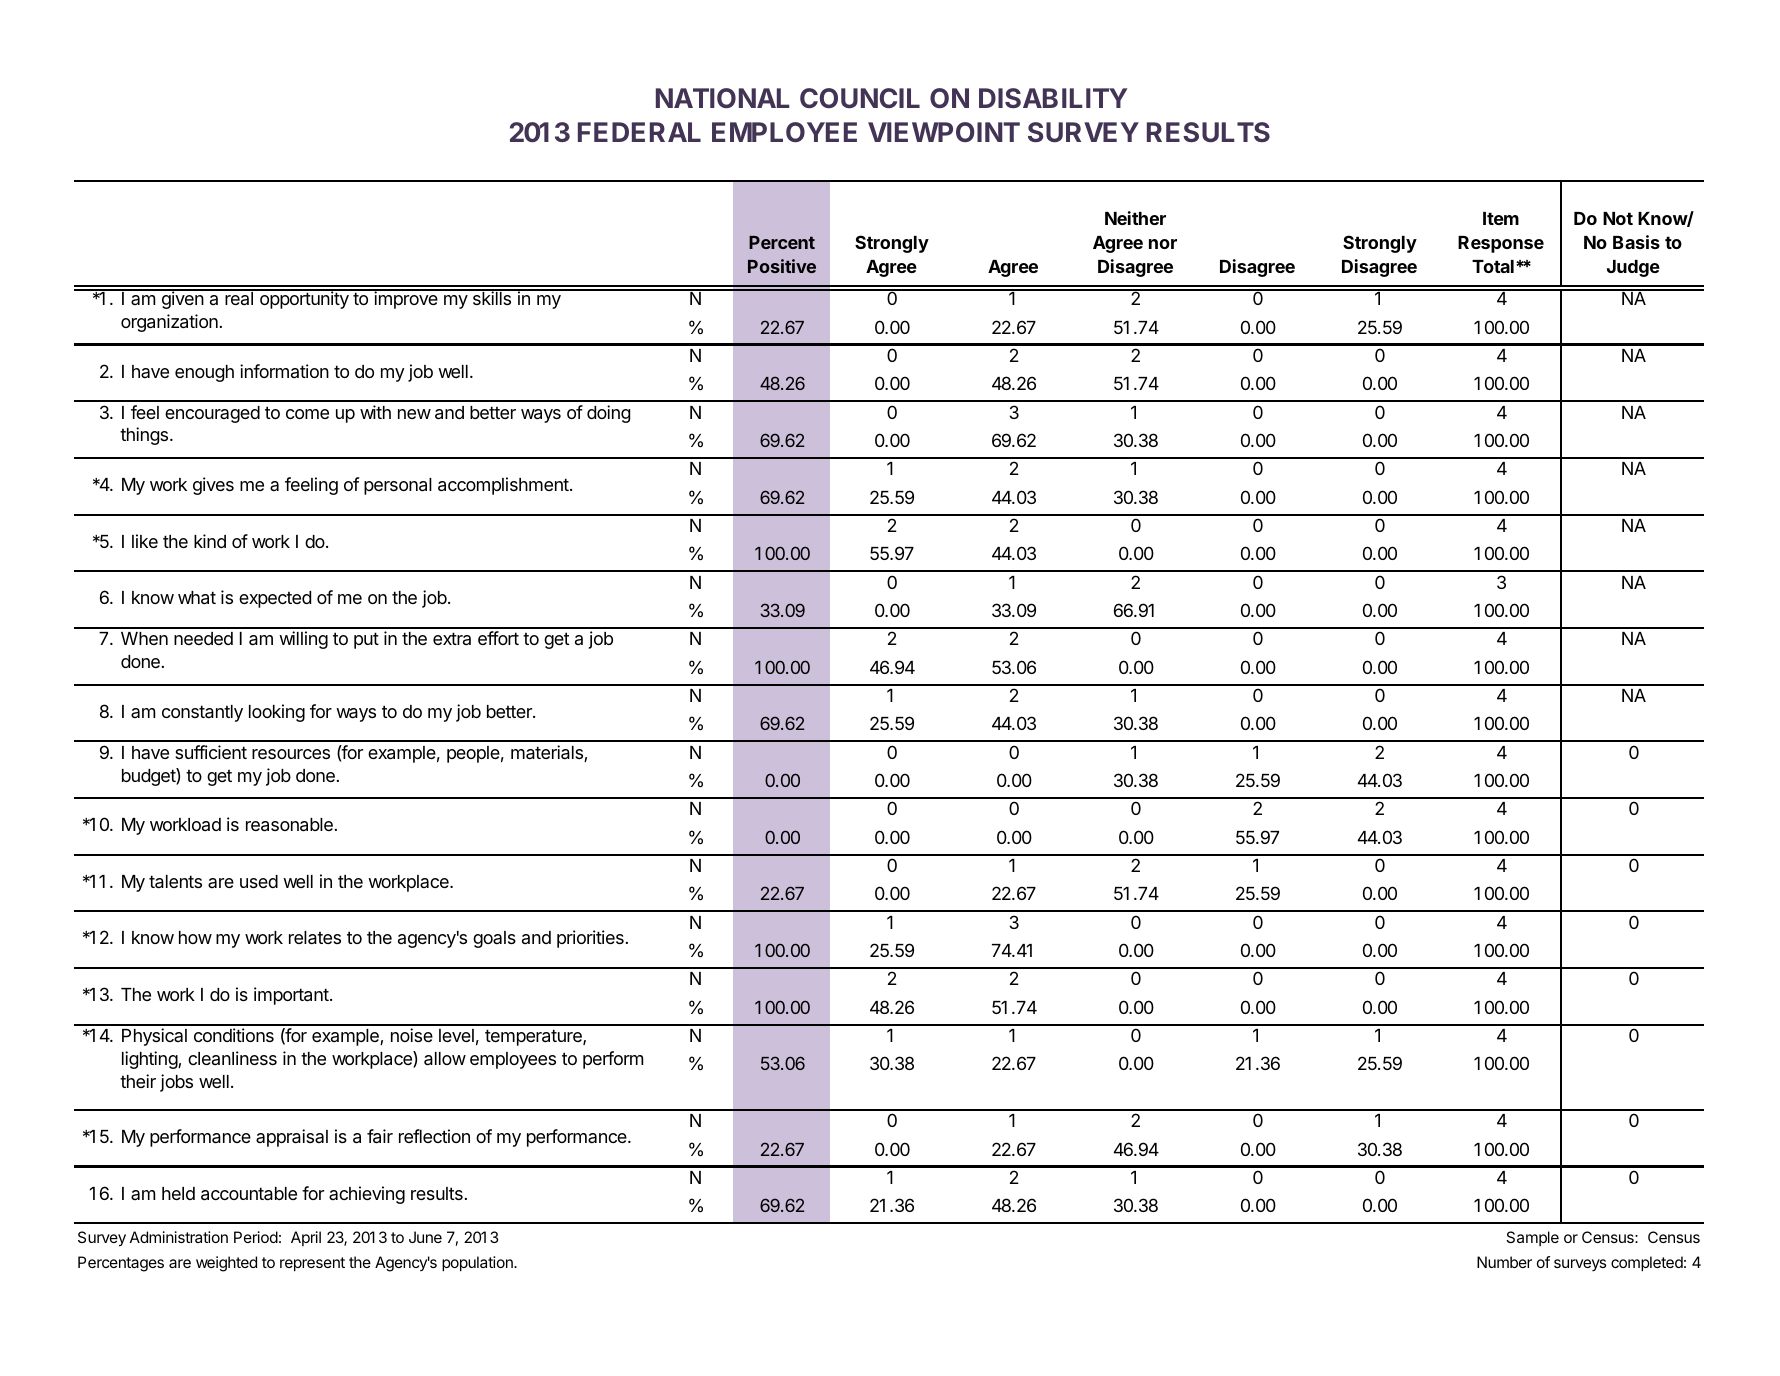 This screenshot has height=1376, width=1780. I want to click on personal, so click(398, 486).
